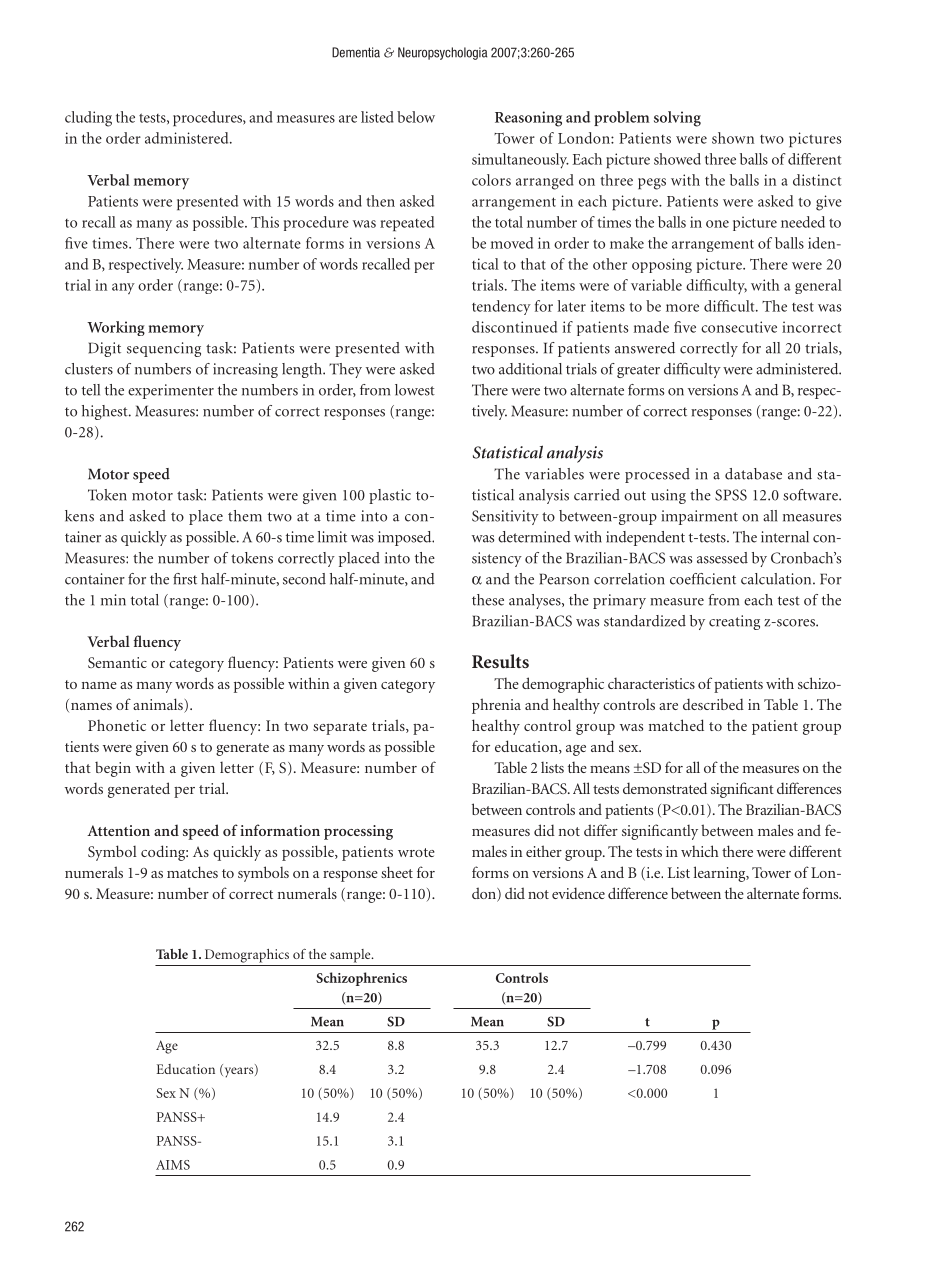 This page has width=952, height=1273. Describe the element at coordinates (416, 852) in the page. I see `wrote` at that location.
